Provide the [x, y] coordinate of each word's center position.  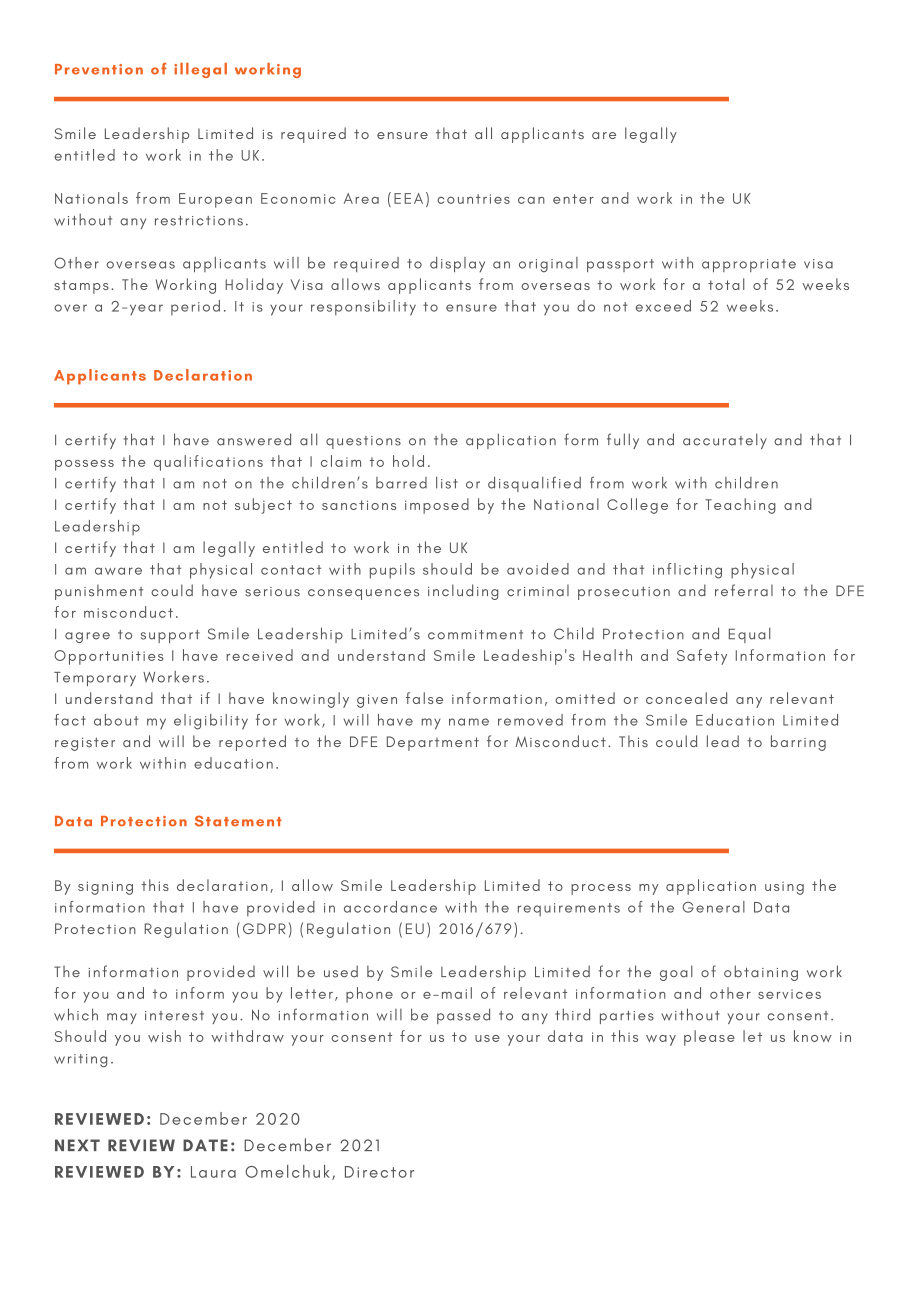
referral [744, 590]
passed [463, 1016]
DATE [205, 1145]
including [463, 592]
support [170, 636]
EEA [408, 198]
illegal [200, 70]
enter [573, 199]
